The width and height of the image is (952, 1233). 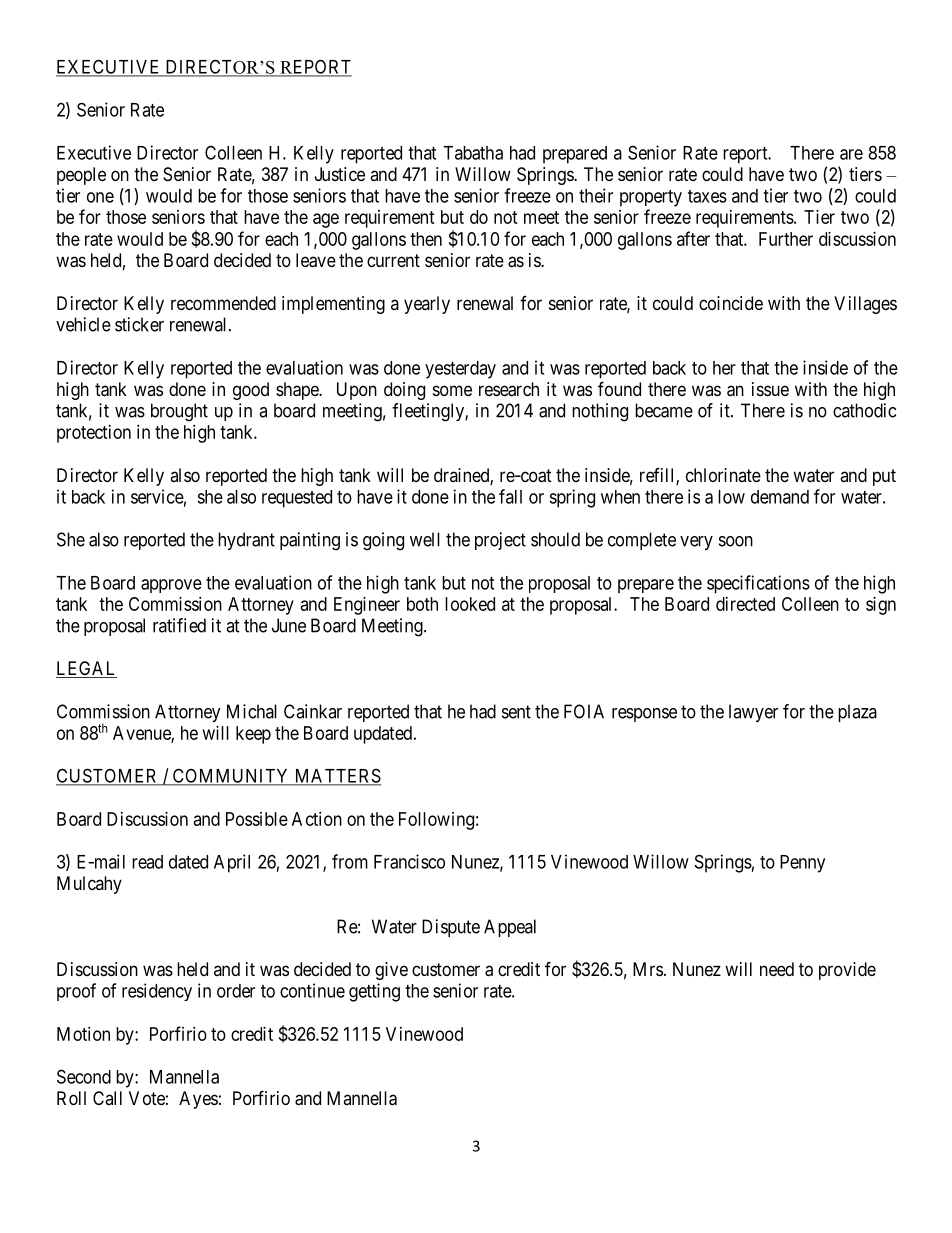 I want to click on Penny, so click(x=802, y=864).
